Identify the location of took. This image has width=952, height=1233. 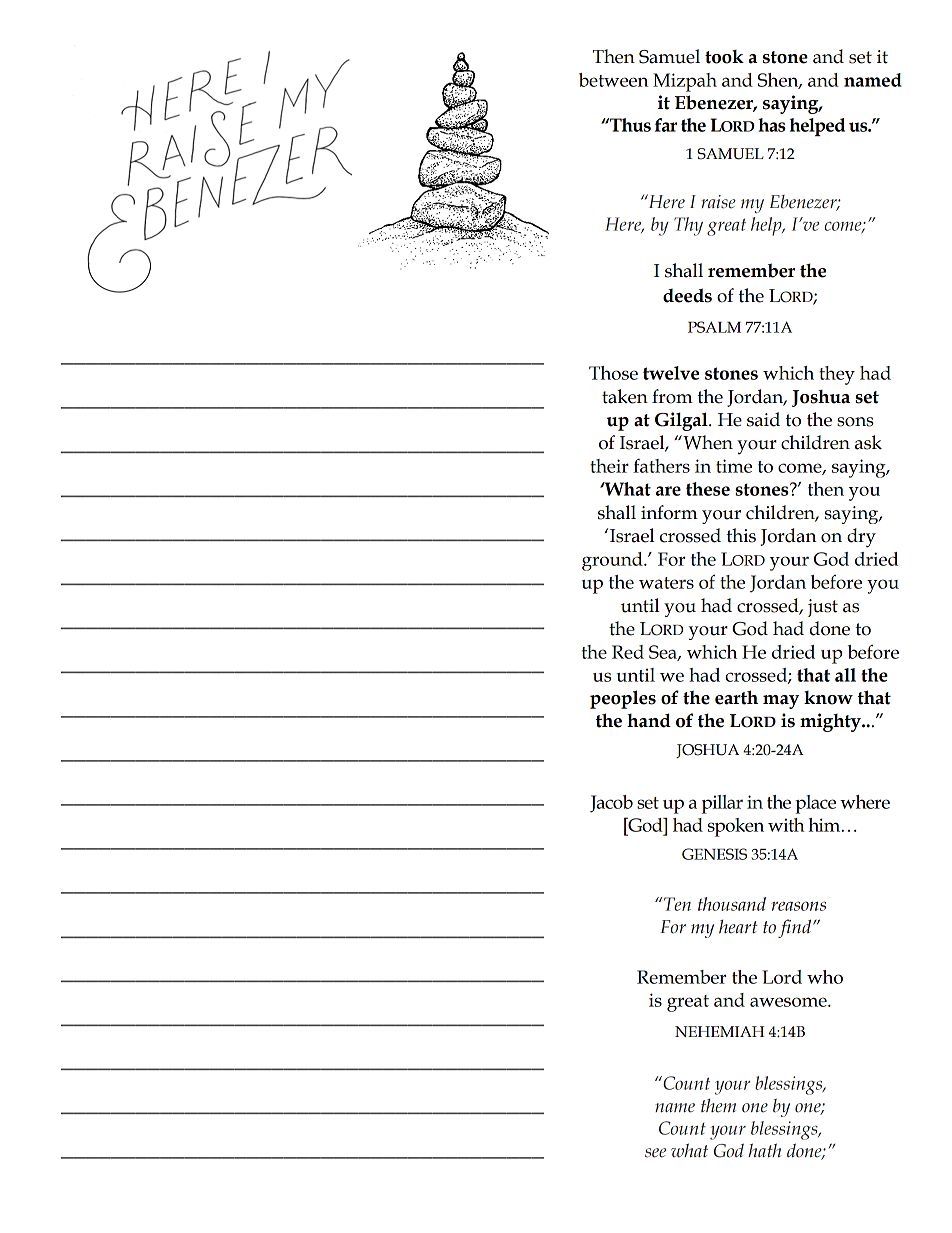
(724, 57).
